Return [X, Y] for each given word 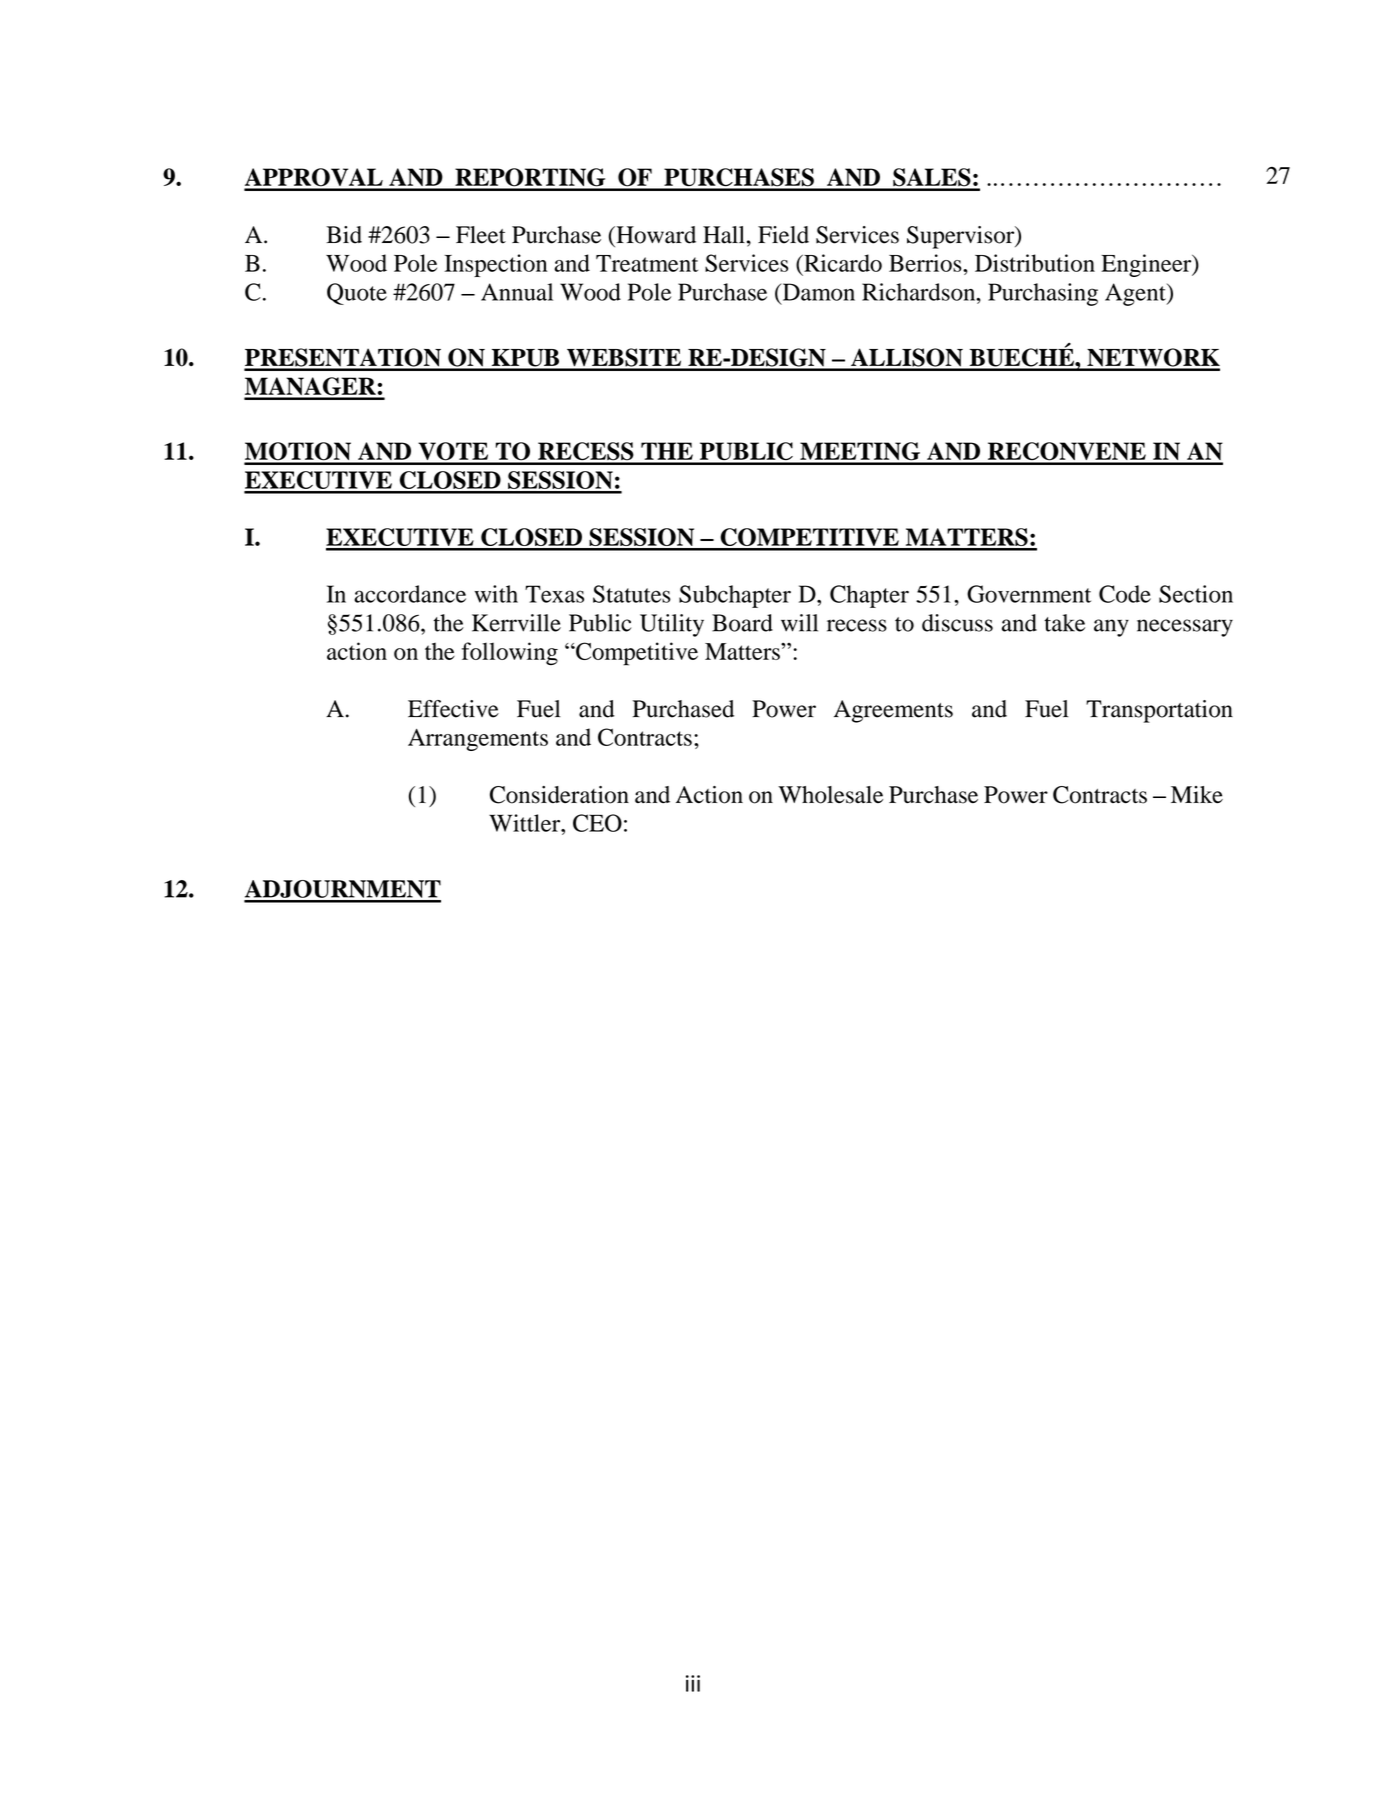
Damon [817, 292]
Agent [1136, 294]
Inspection [495, 265]
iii [693, 1683]
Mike [1197, 794]
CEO [597, 823]
